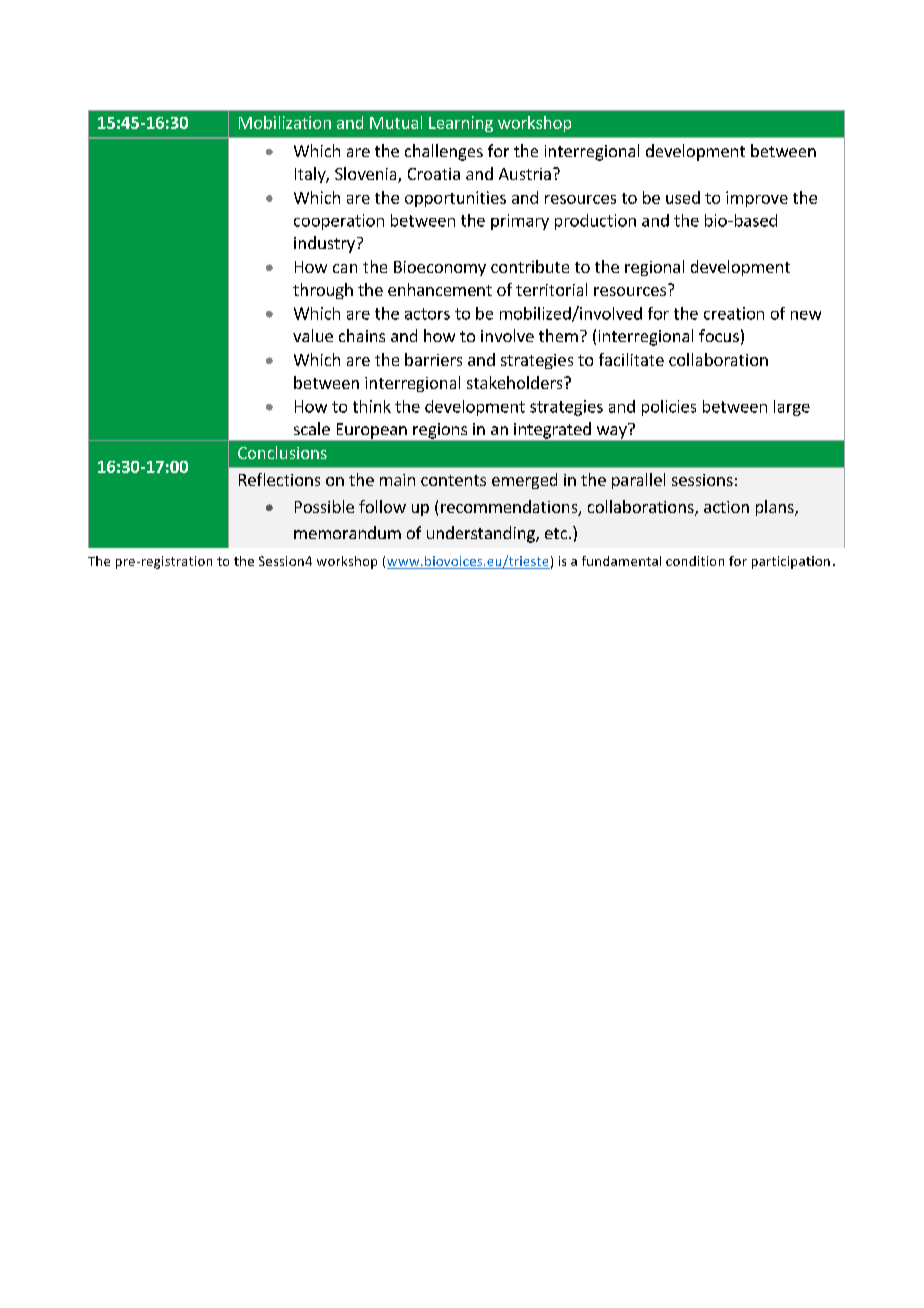 This page has height=1308, width=924. What do you see at coordinates (461, 124) in the page?
I see `Learning` at bounding box center [461, 124].
